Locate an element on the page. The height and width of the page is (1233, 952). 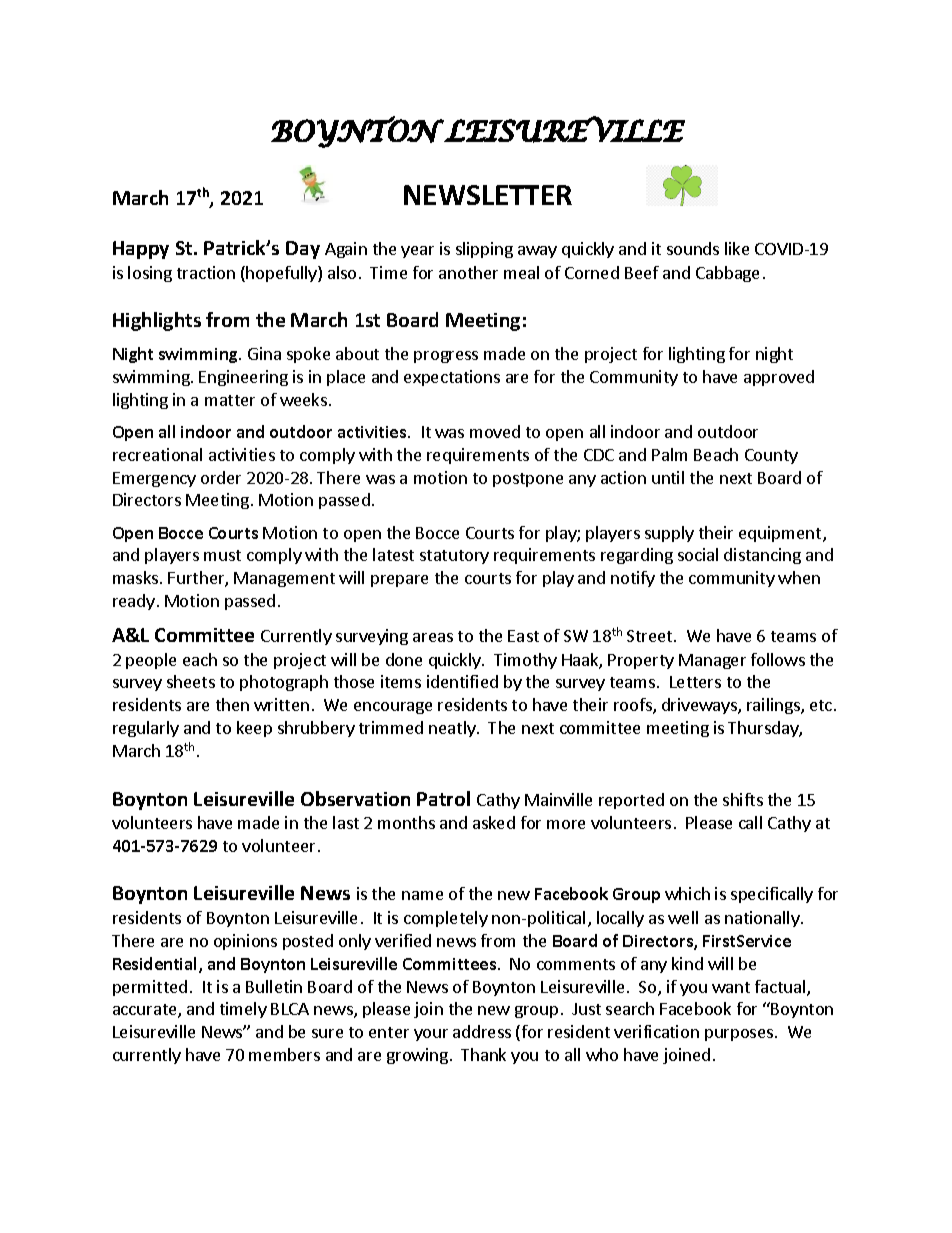
members is located at coordinates (284, 1054).
